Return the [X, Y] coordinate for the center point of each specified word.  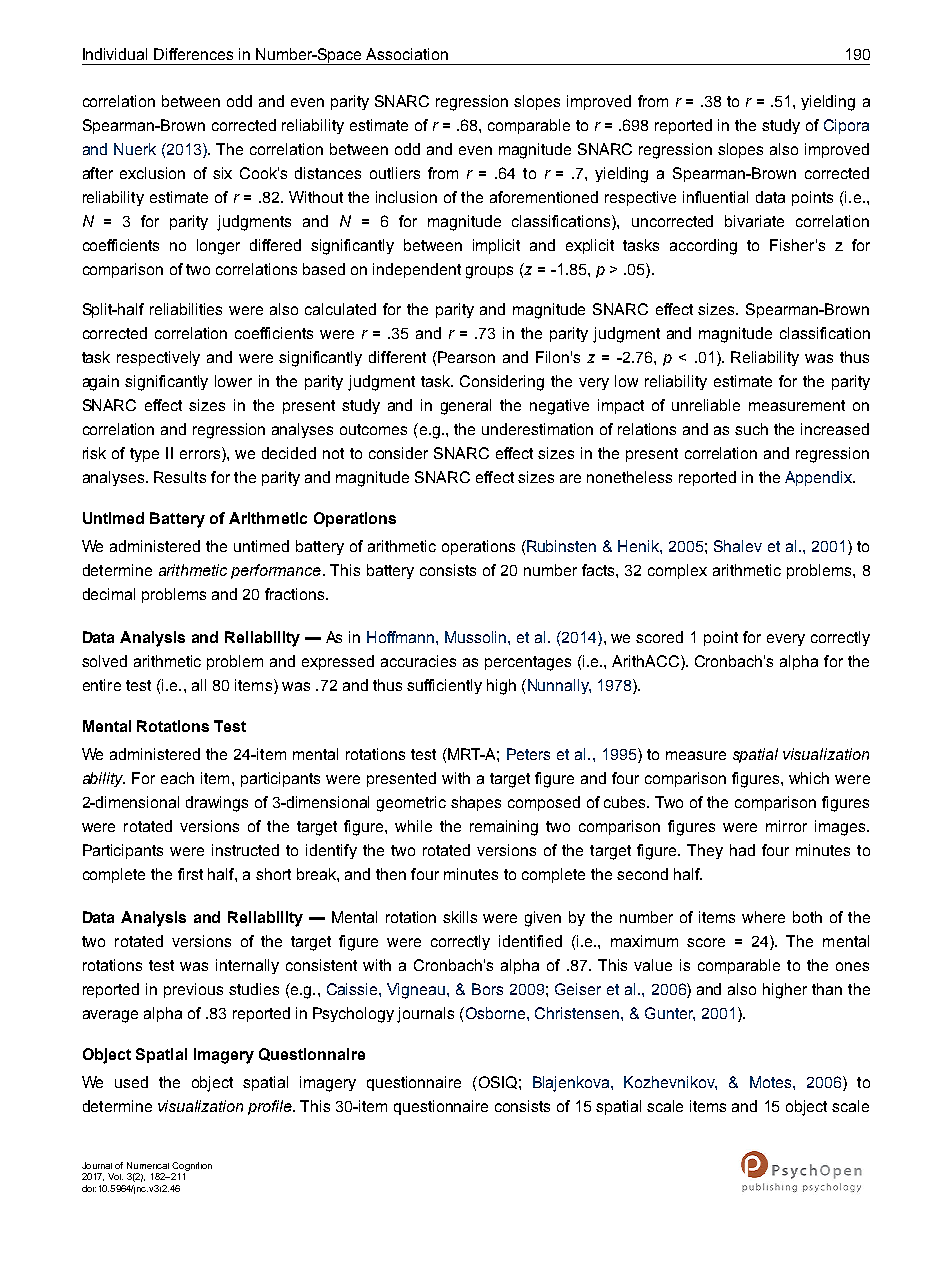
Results [180, 477]
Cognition [192, 1166]
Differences [193, 54]
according [703, 247]
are [570, 478]
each [177, 778]
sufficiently [444, 686]
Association [407, 54]
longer [218, 247]
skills [460, 917]
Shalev [738, 546]
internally [247, 966]
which [809, 778]
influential [715, 197]
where [763, 917]
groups [489, 272]
